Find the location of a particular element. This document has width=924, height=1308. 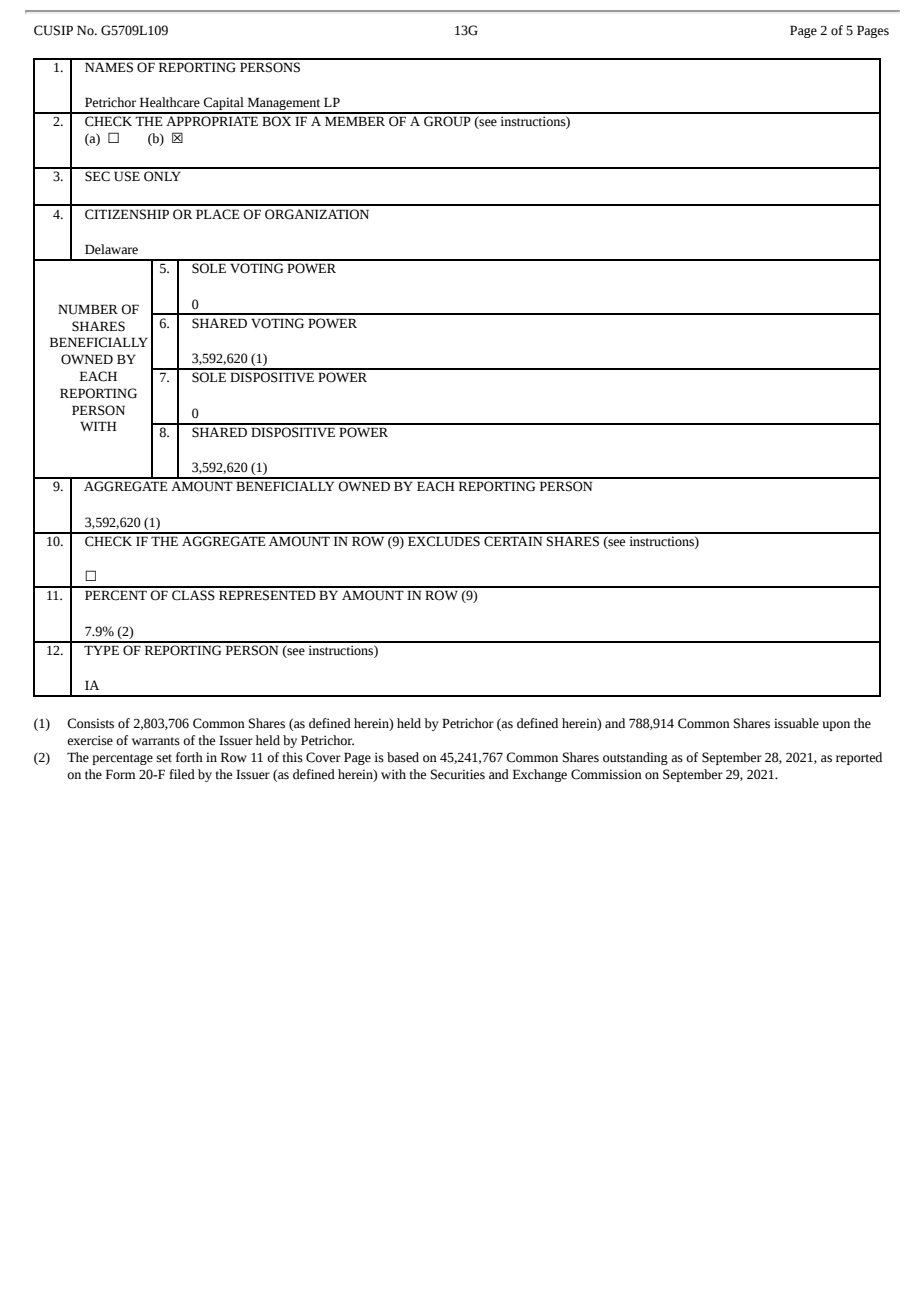

upon is located at coordinates (836, 726).
